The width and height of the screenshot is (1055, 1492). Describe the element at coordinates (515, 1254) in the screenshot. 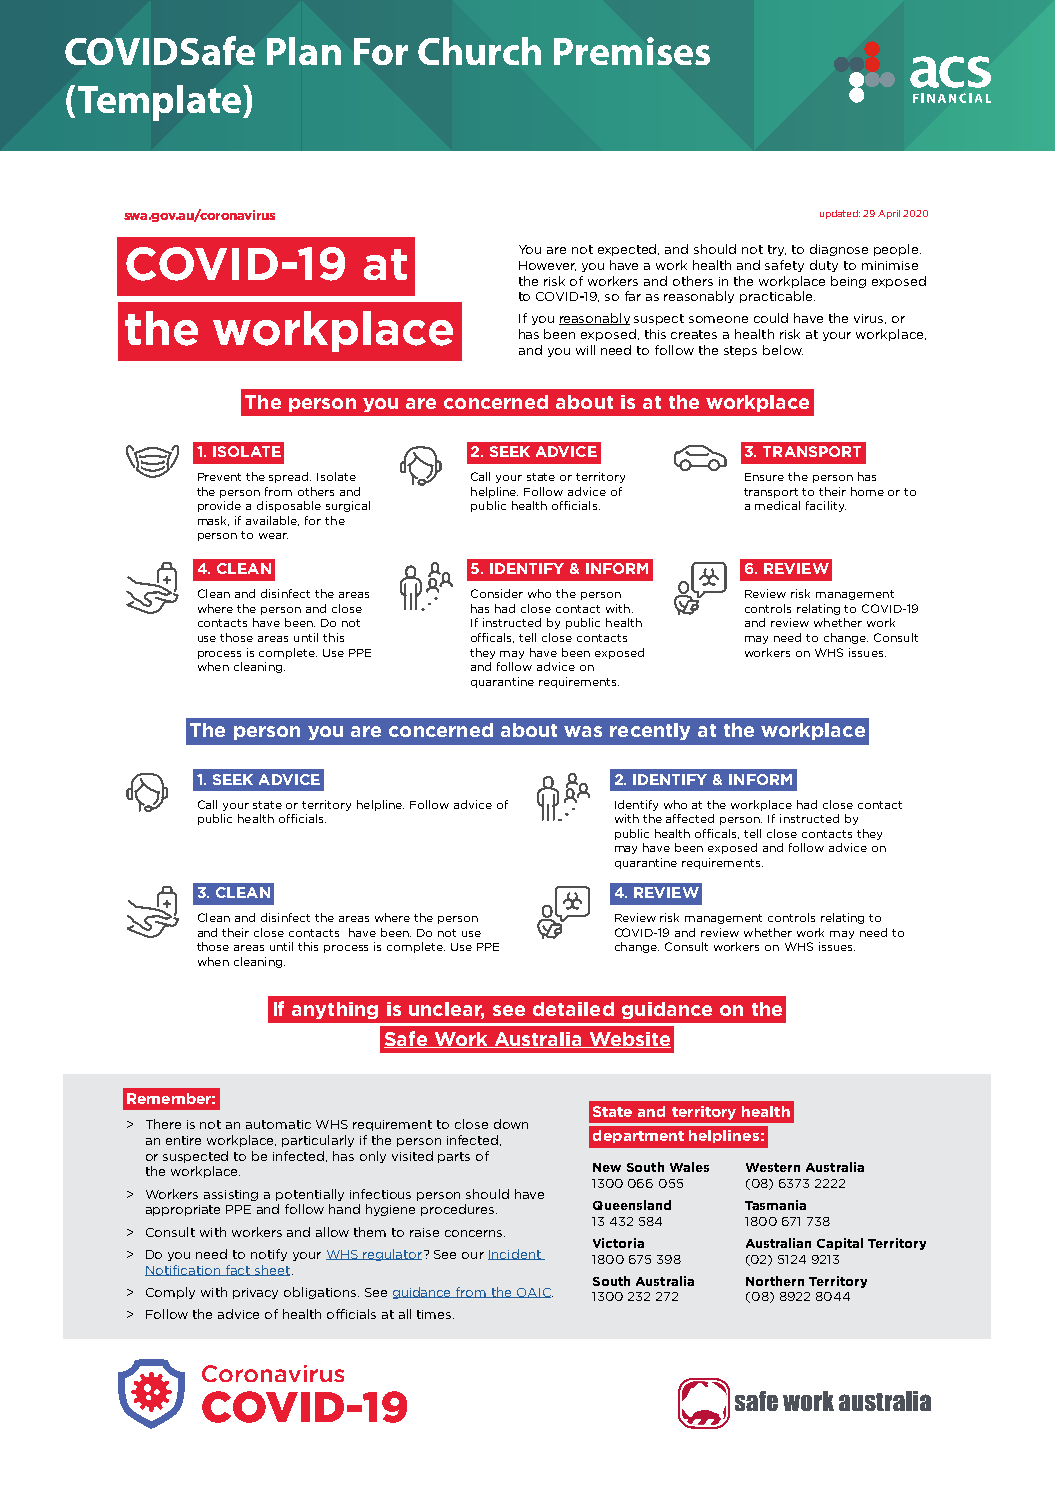

I see `Incident` at that location.
